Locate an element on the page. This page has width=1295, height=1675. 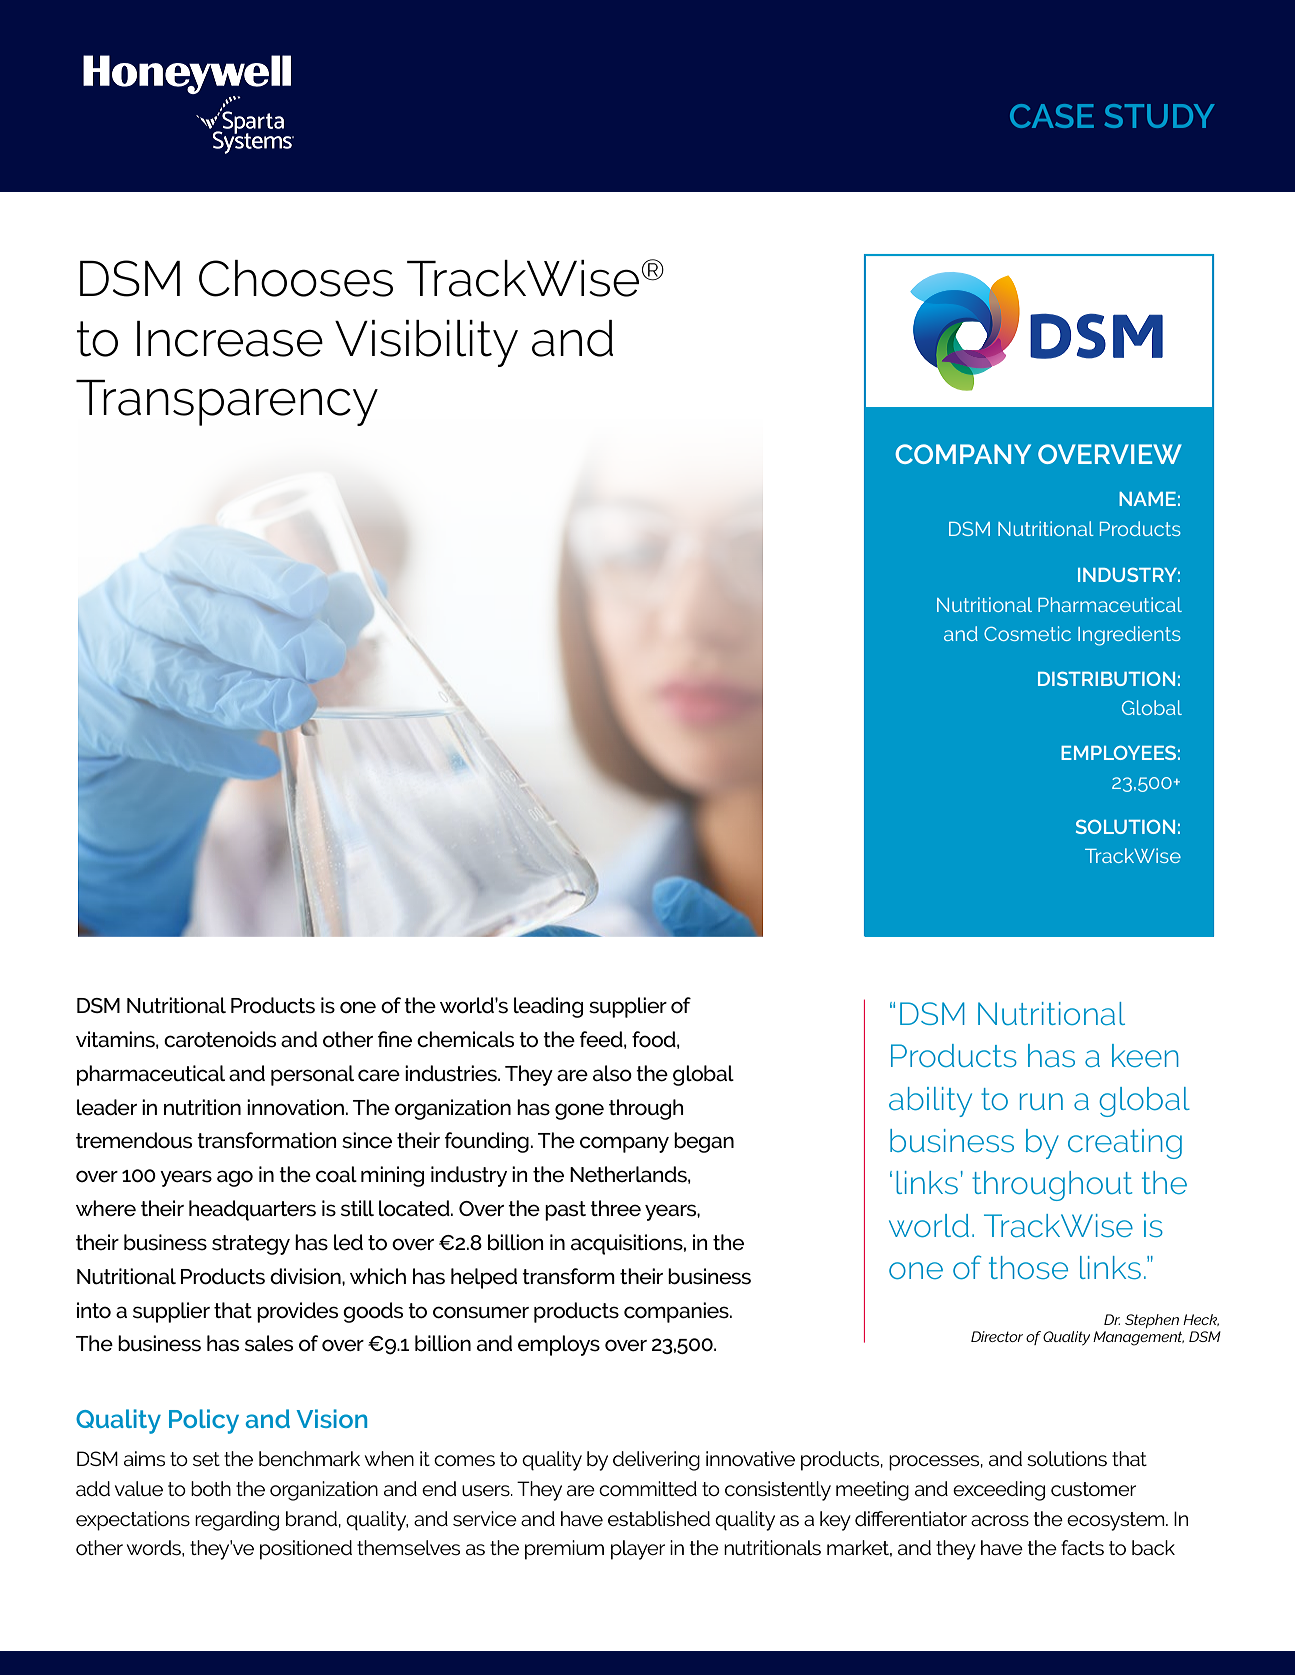
Visibility is located at coordinates (426, 343).
